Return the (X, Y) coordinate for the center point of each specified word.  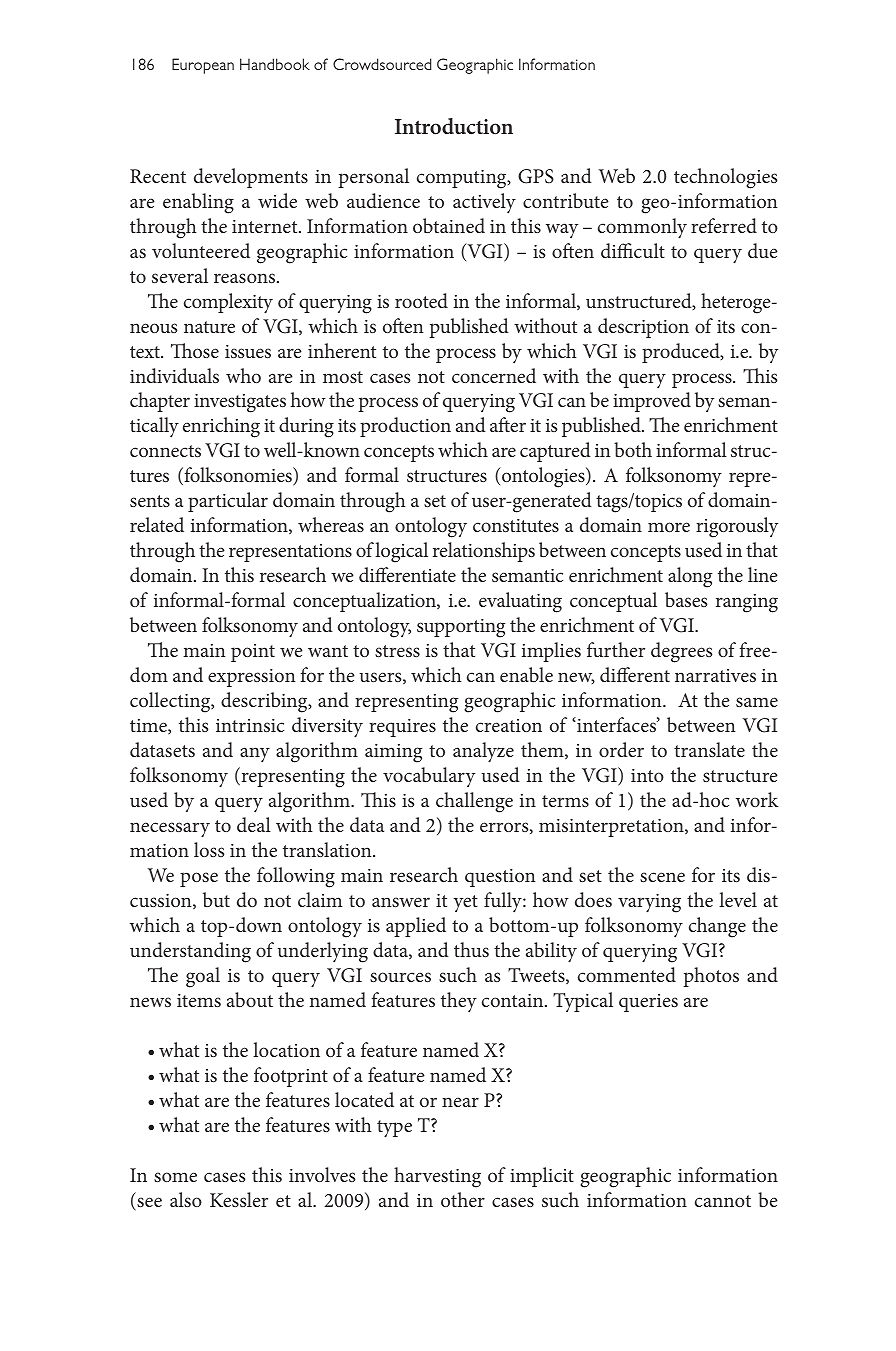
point (253, 653)
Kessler (239, 1199)
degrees (681, 652)
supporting (461, 628)
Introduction (454, 126)
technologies (725, 178)
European (203, 66)
